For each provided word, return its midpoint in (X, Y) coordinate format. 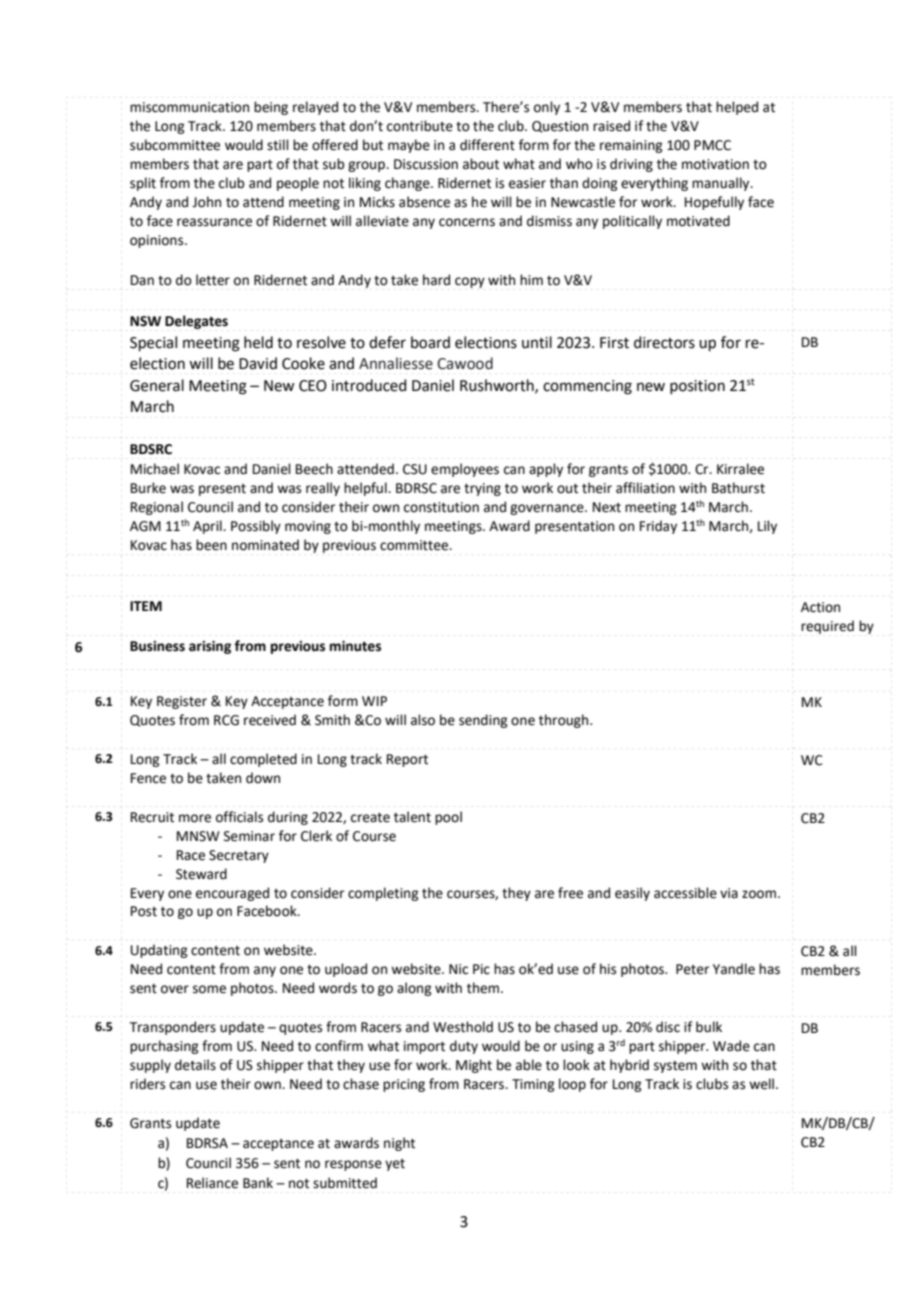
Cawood (465, 363)
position (697, 387)
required (827, 627)
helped (737, 108)
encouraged (232, 894)
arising (210, 647)
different (487, 145)
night (399, 1144)
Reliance (212, 1183)
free (570, 893)
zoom (759, 894)
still (278, 145)
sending (483, 721)
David (258, 363)
